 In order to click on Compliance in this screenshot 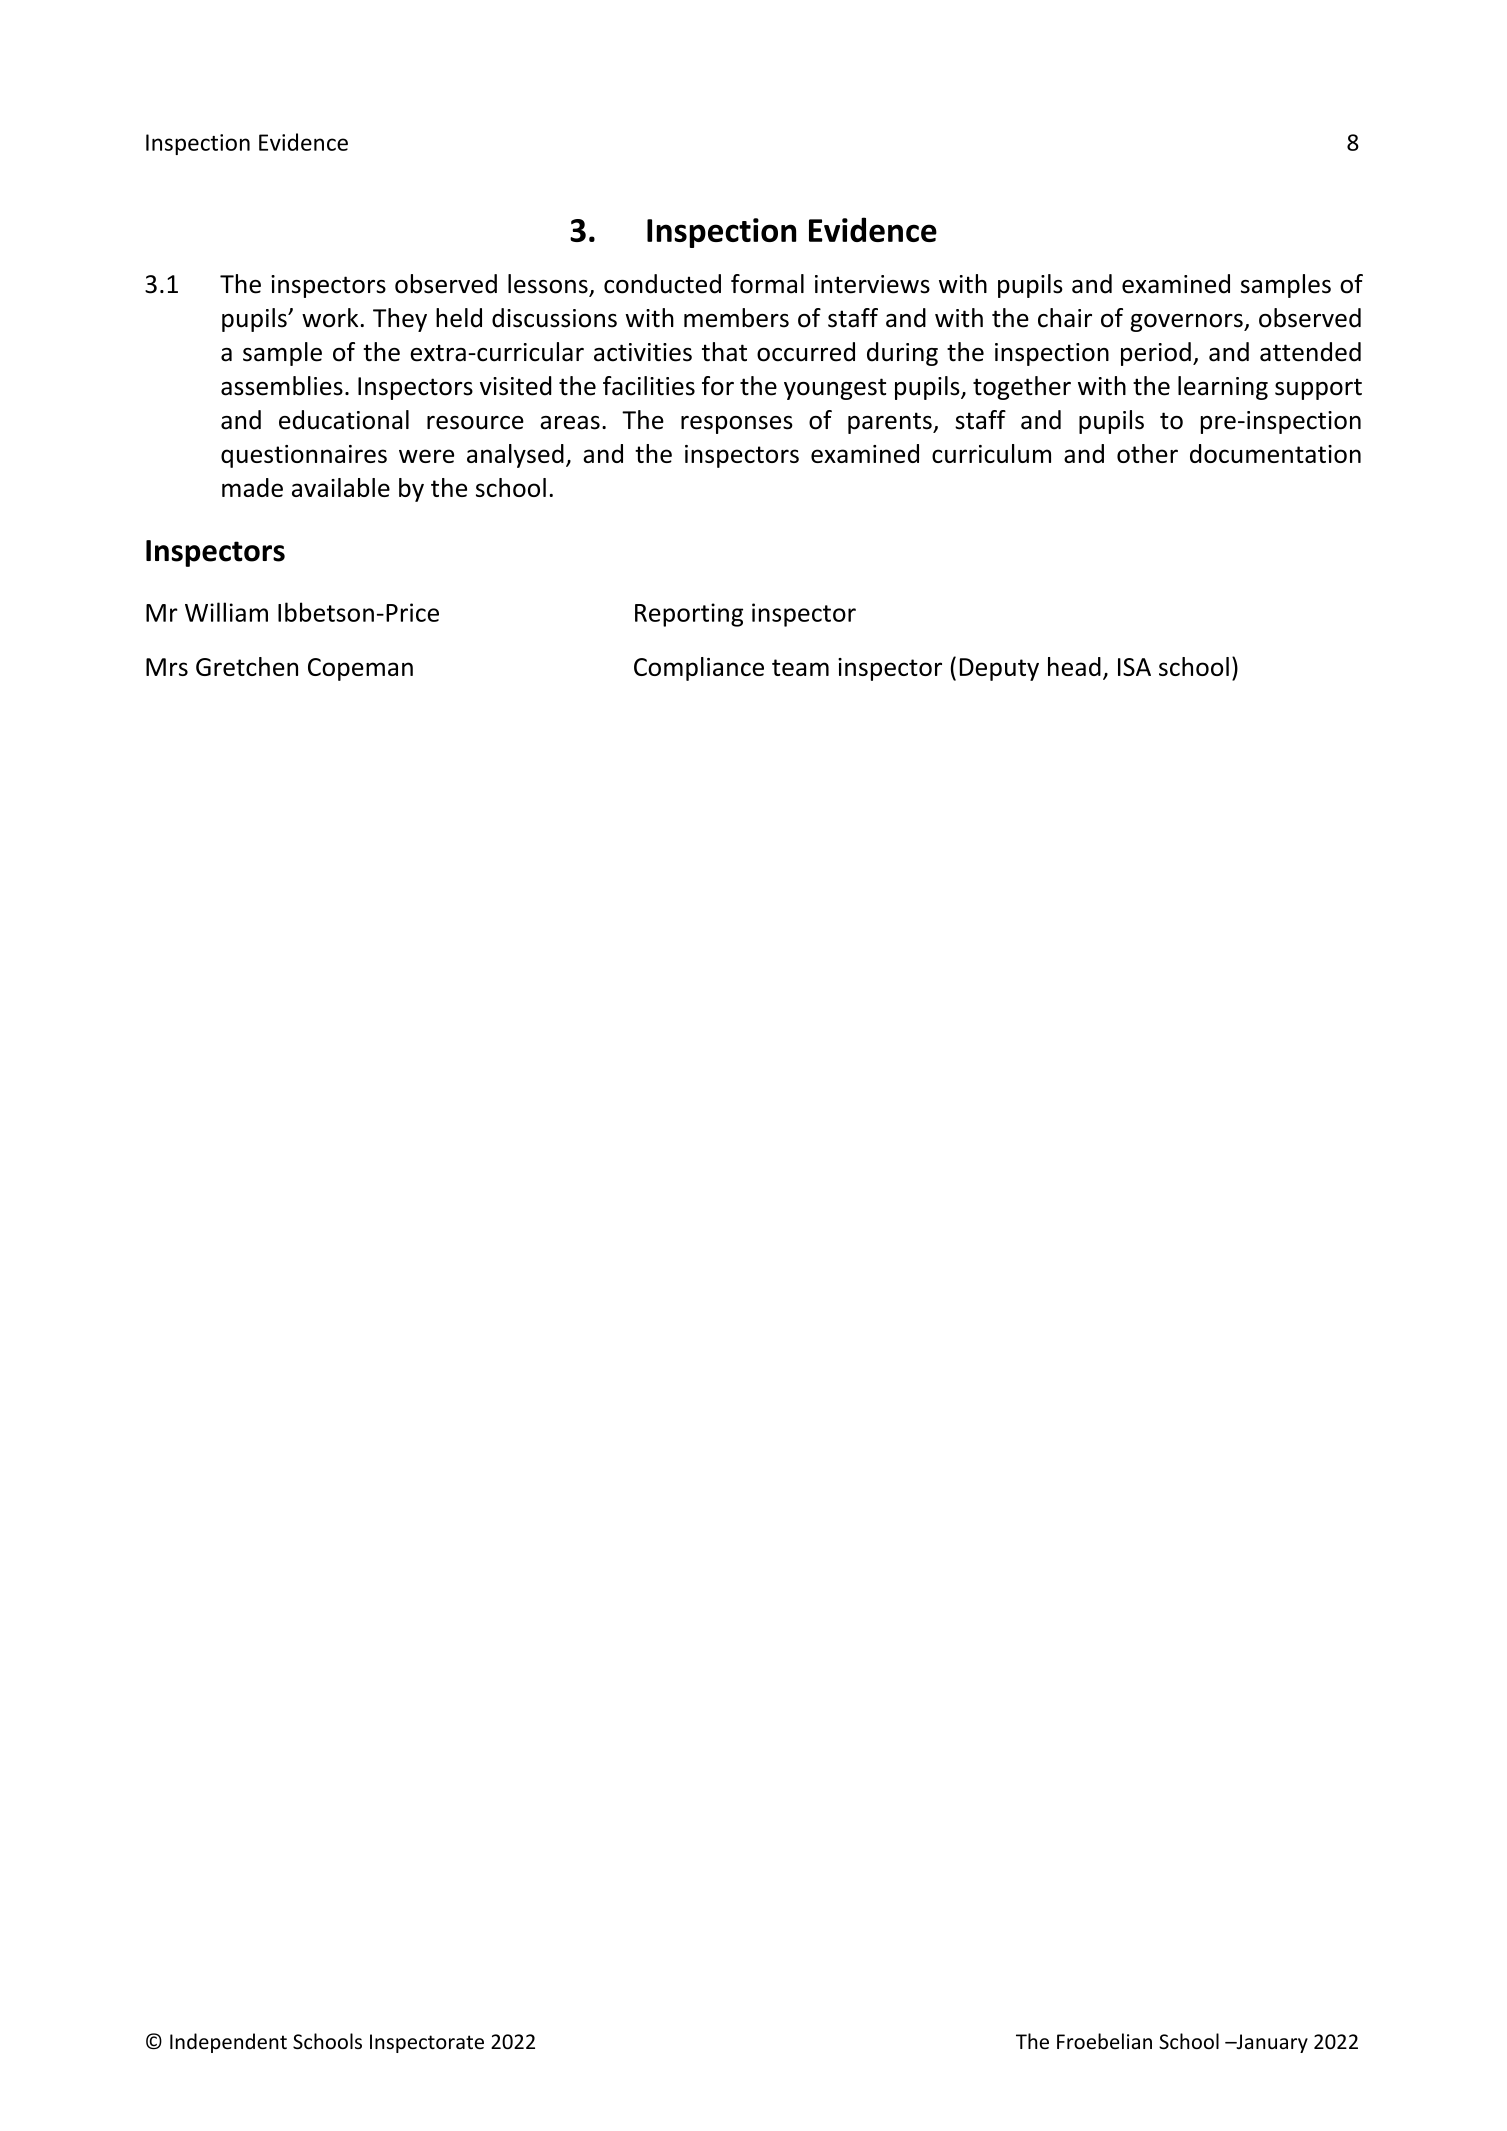, I will do `click(699, 669)`.
